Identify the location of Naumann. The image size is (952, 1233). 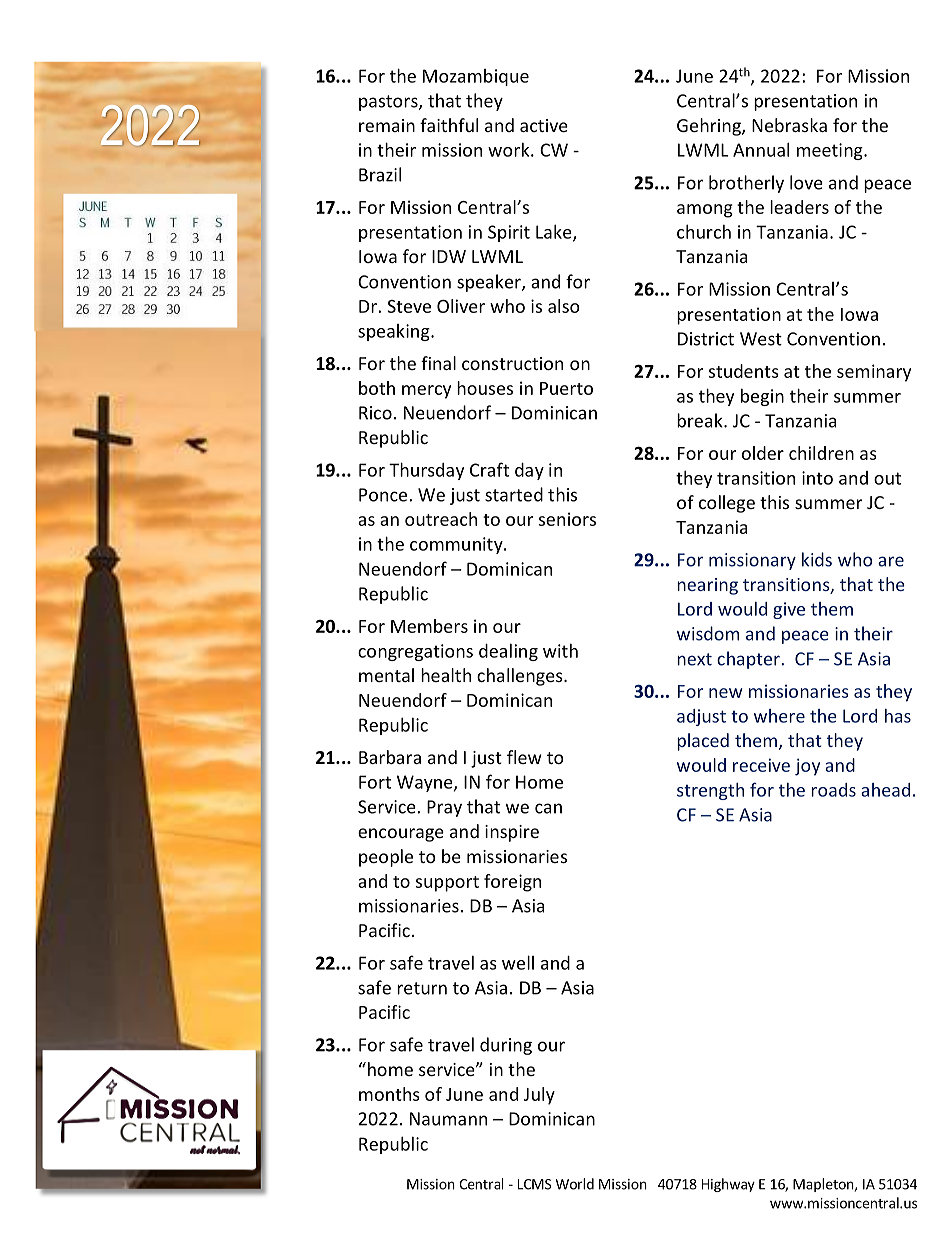
(448, 1119).
